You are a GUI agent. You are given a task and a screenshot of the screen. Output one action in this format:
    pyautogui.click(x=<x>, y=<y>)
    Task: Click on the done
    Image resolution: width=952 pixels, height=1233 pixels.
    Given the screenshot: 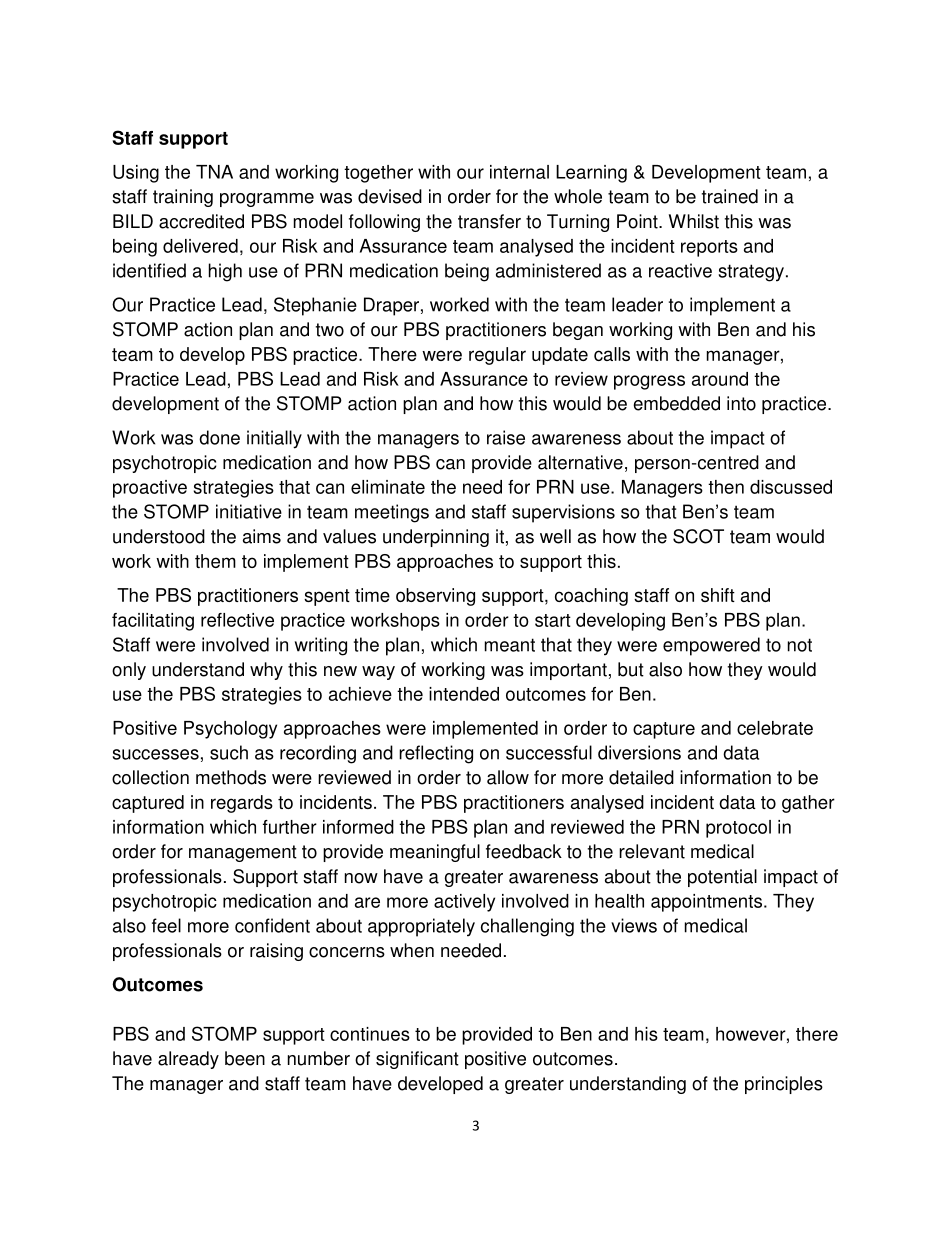 What is the action you would take?
    pyautogui.click(x=219, y=437)
